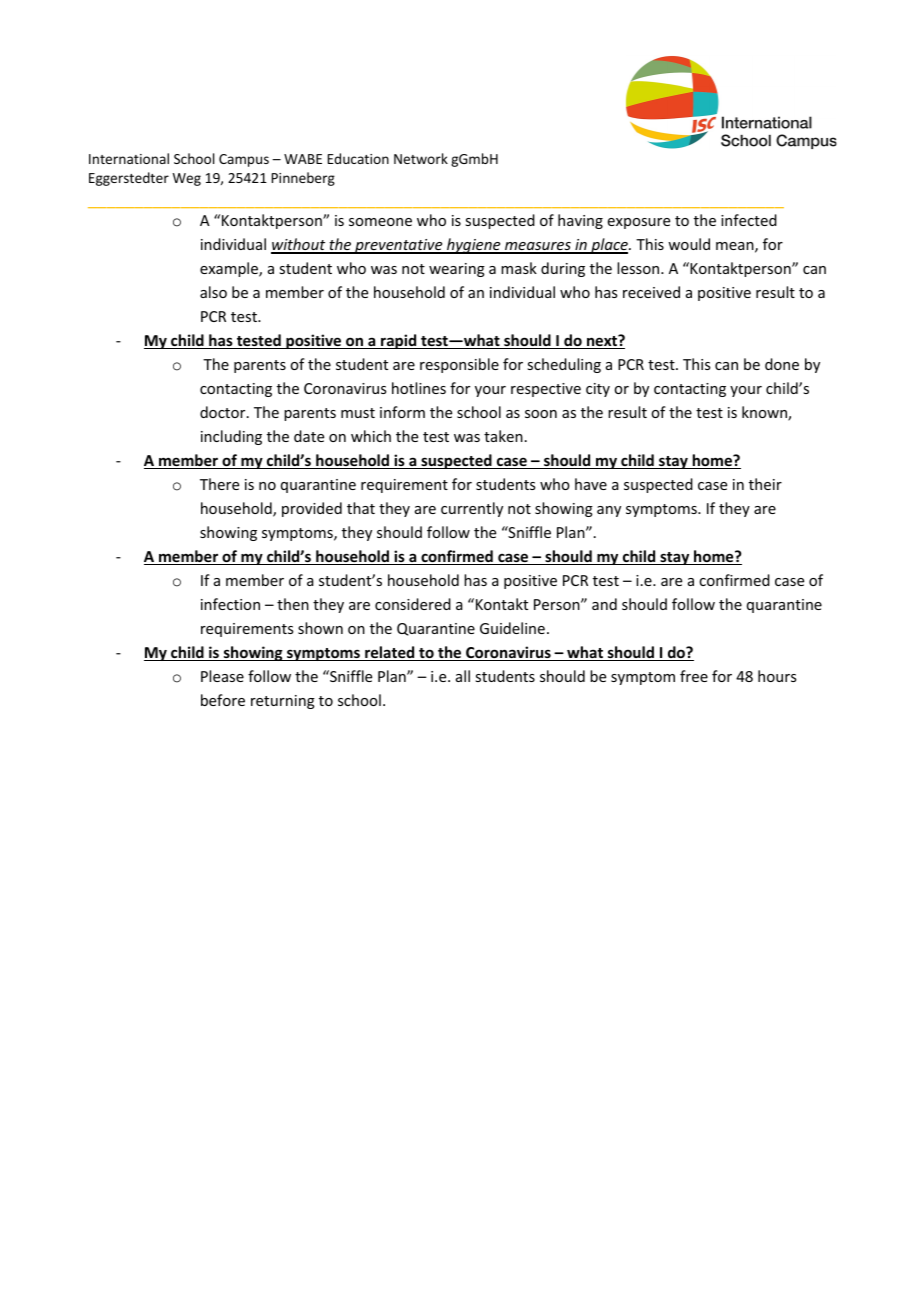 The width and height of the screenshot is (924, 1308). I want to click on Weg, so click(187, 179).
